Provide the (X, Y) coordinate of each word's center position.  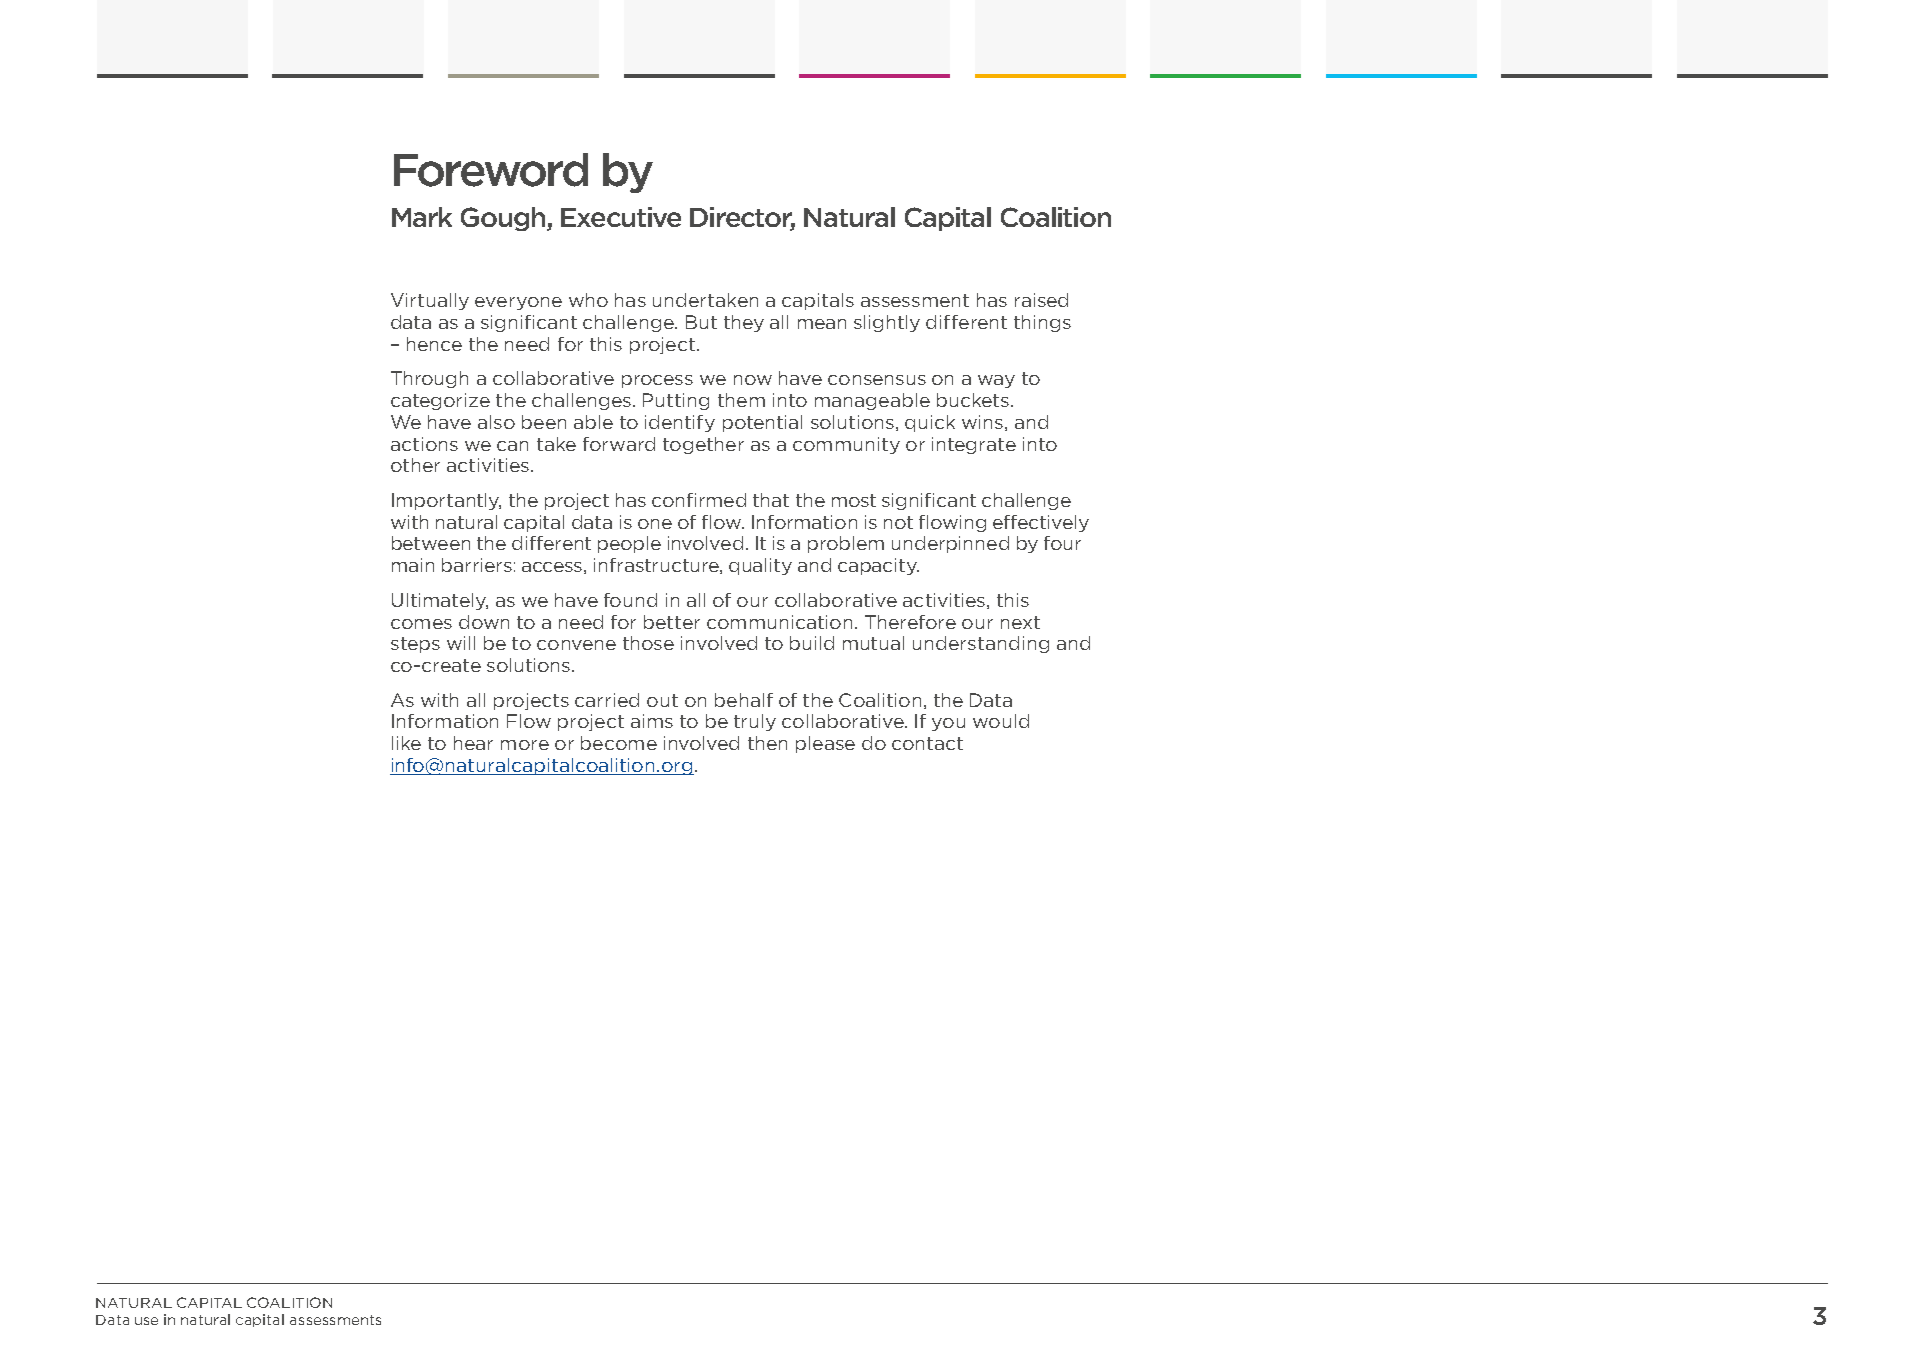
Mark (422, 217)
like (406, 743)
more (525, 745)
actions (424, 444)
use (146, 1321)
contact (927, 743)
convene (576, 645)
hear (473, 743)
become (619, 743)
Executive (621, 217)
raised (1041, 300)
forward (619, 444)
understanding (981, 644)
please (825, 744)
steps (415, 645)
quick (930, 423)
